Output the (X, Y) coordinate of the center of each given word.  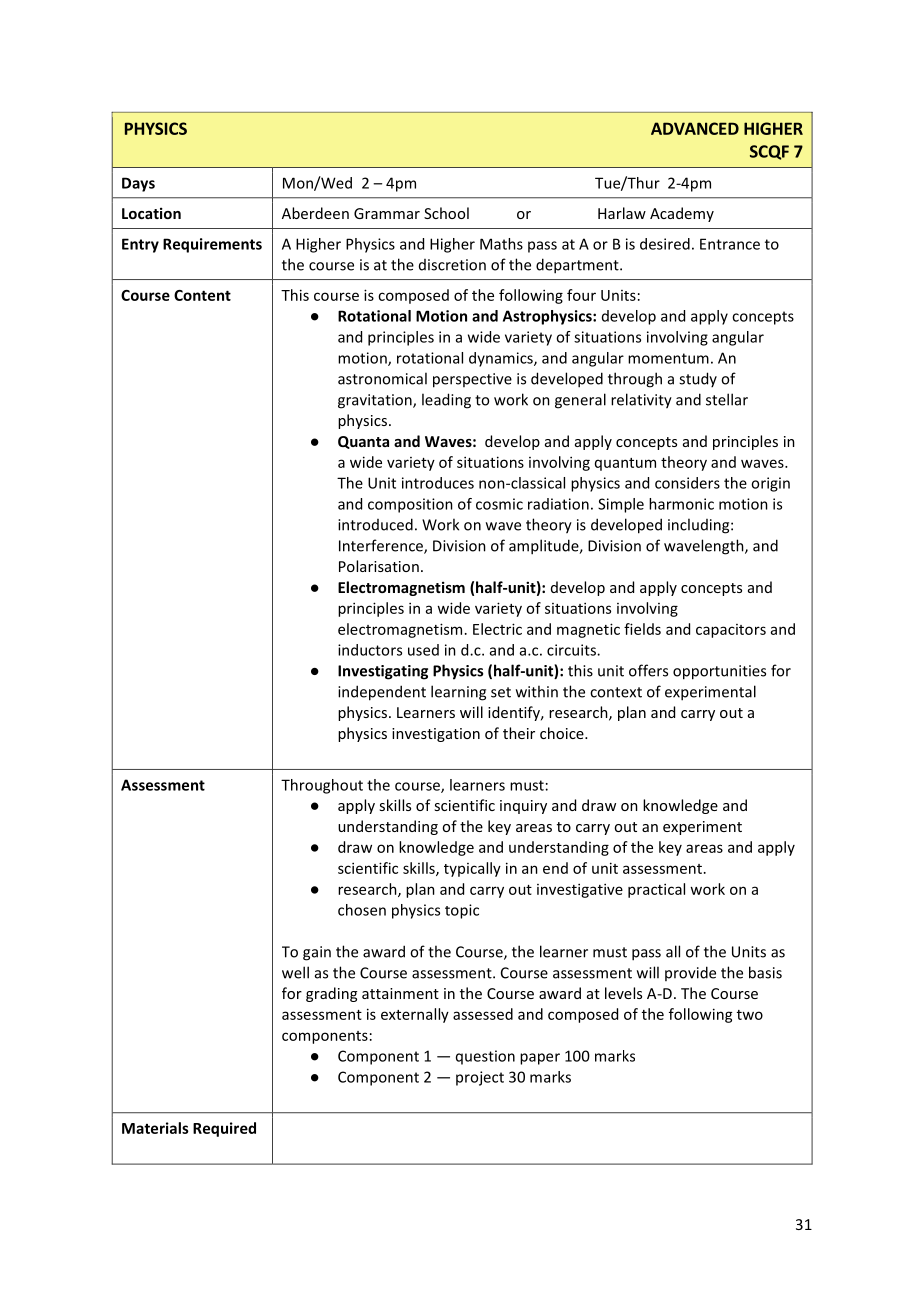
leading (446, 401)
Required (224, 1129)
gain (317, 953)
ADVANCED (695, 128)
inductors (370, 650)
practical (656, 890)
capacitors (731, 631)
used (423, 650)
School (446, 213)
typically (472, 869)
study (698, 379)
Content (202, 295)
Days (138, 184)
